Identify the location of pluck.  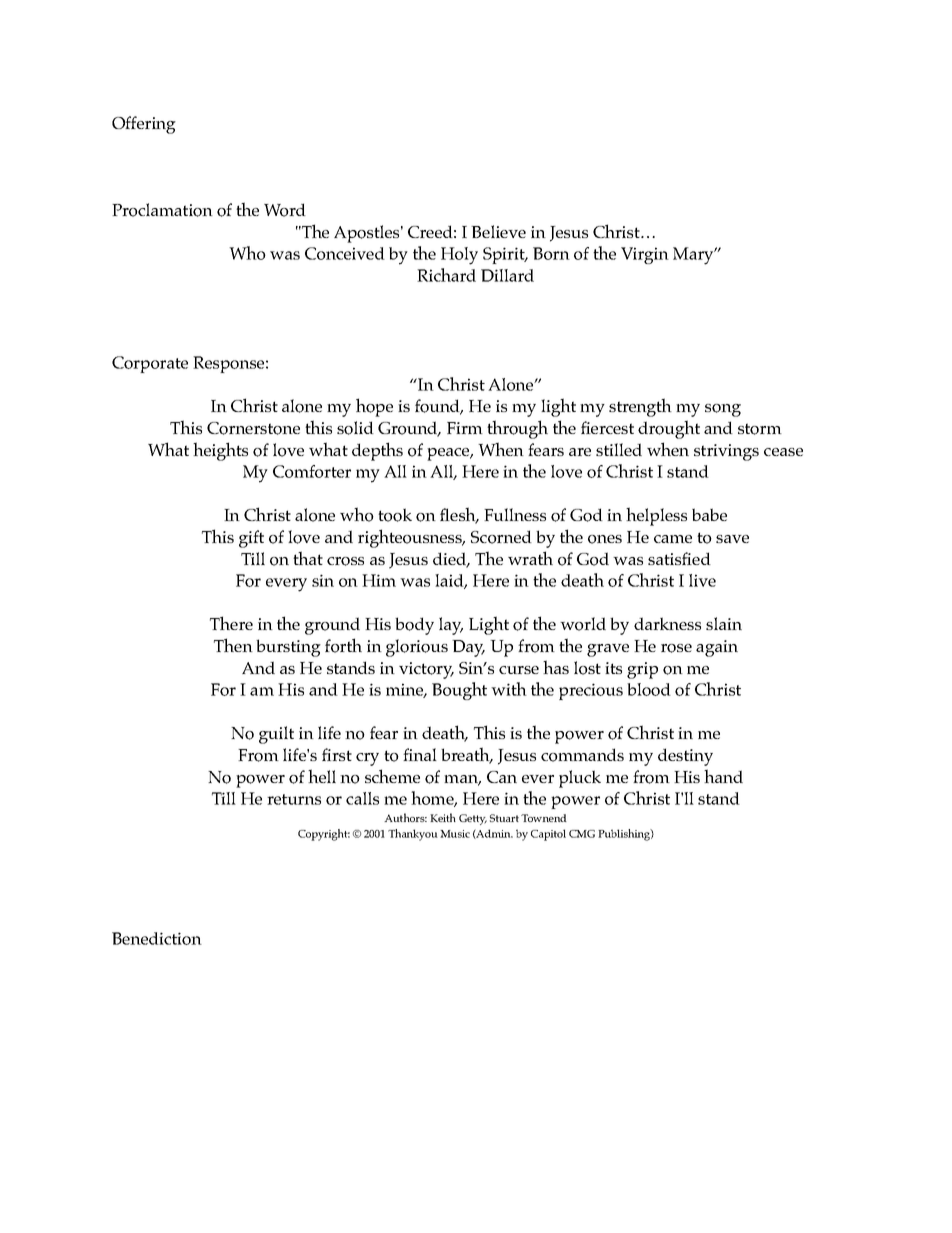
(580, 779).
